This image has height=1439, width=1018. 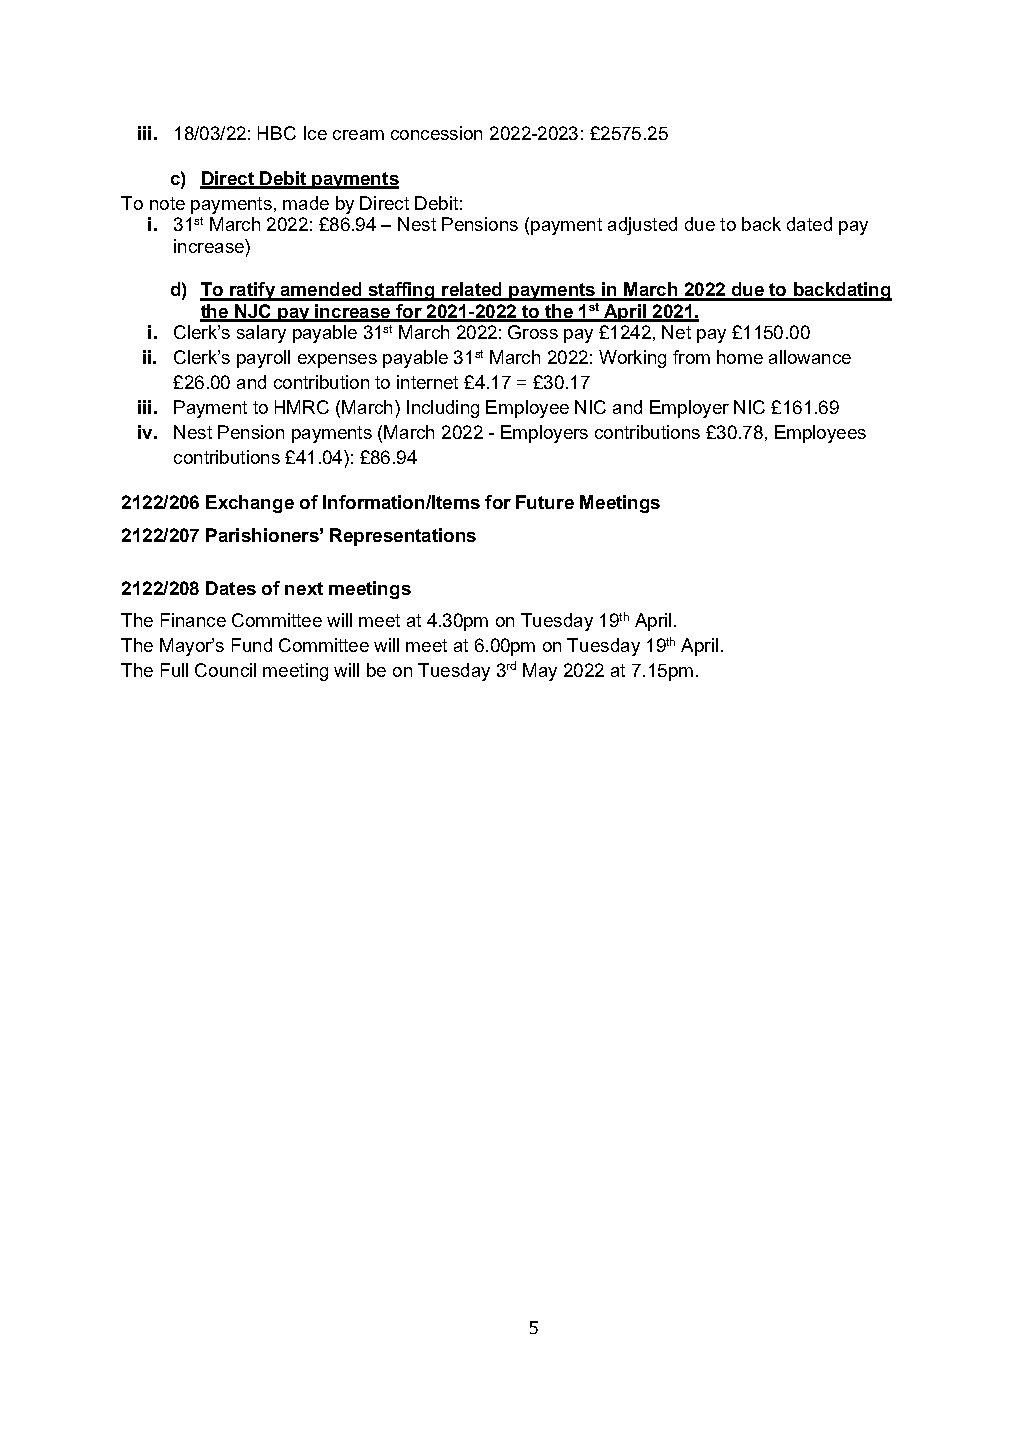 I want to click on next, so click(x=304, y=588).
